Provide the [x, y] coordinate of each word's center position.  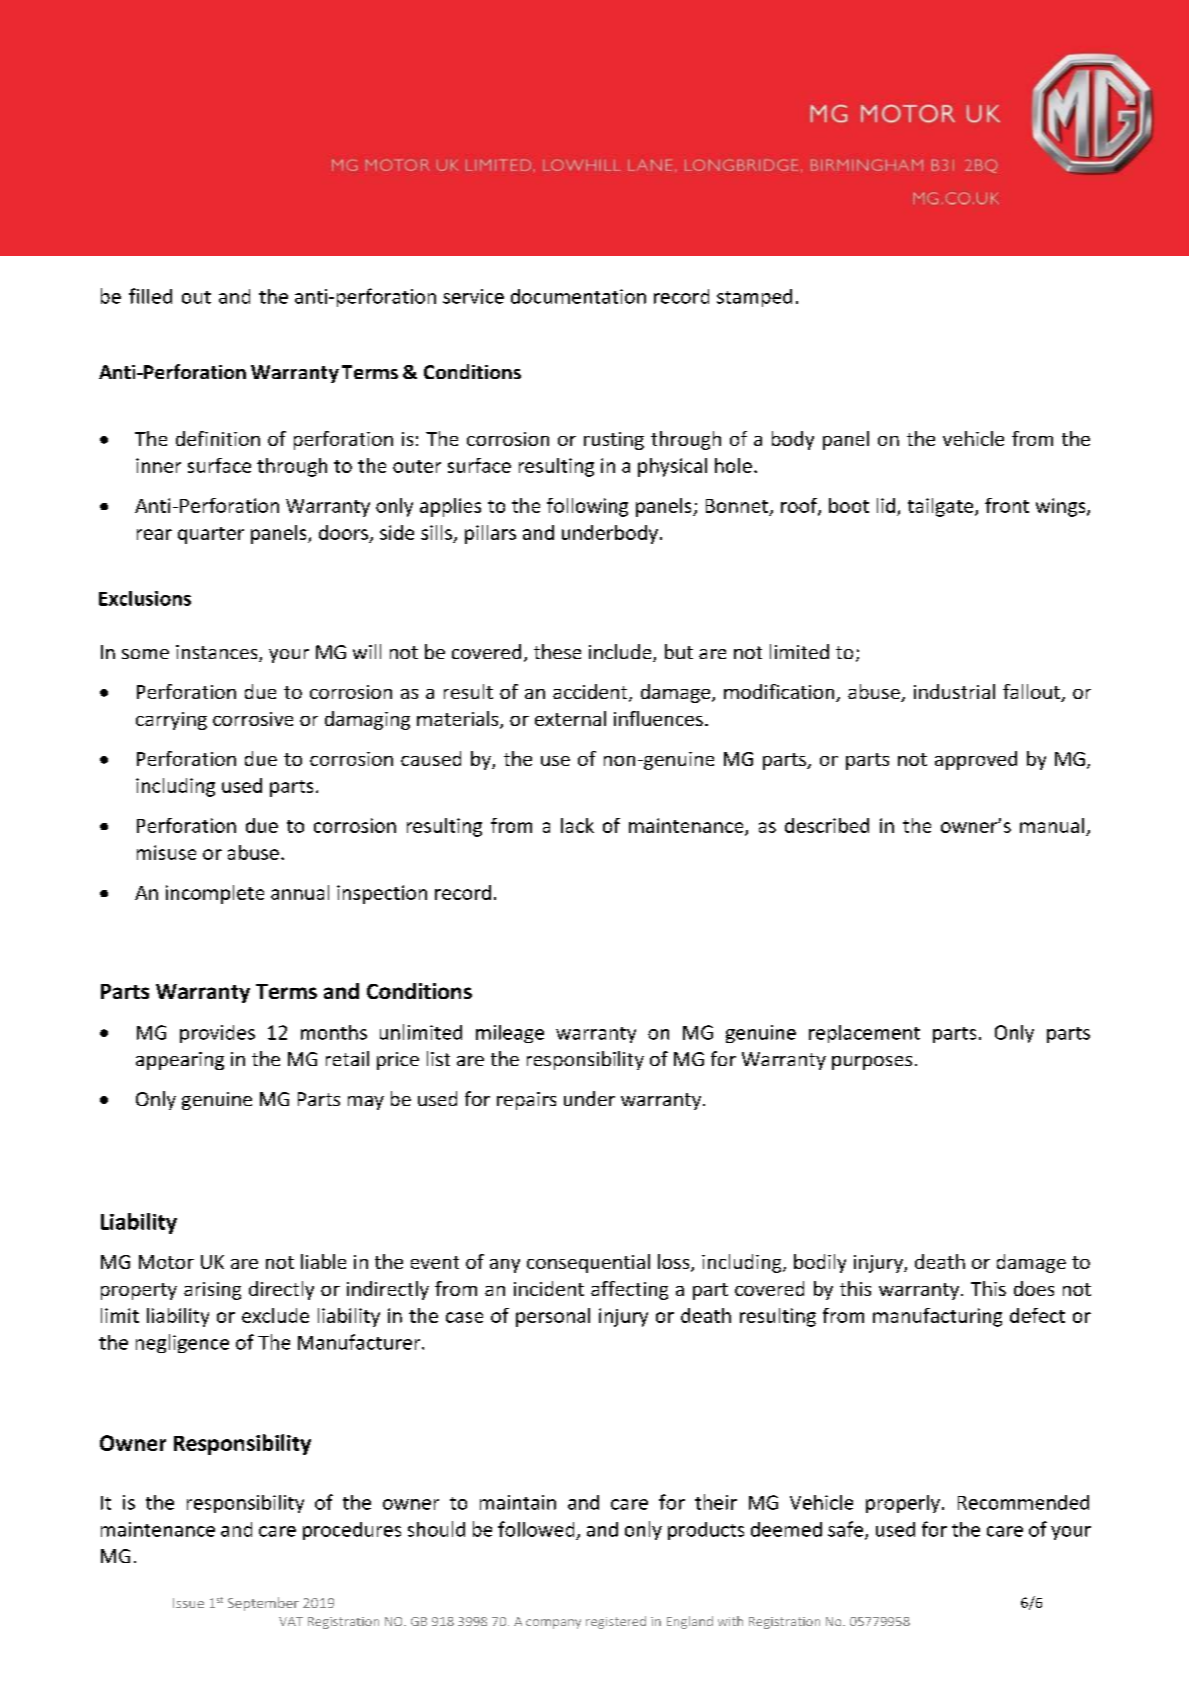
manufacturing [937, 1317]
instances [218, 653]
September [263, 1604]
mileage [510, 1034]
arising [212, 1291]
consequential [588, 1263]
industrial [954, 691]
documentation [578, 296]
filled [150, 296]
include [621, 653]
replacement [864, 1034]
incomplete [215, 894]
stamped [754, 298]
